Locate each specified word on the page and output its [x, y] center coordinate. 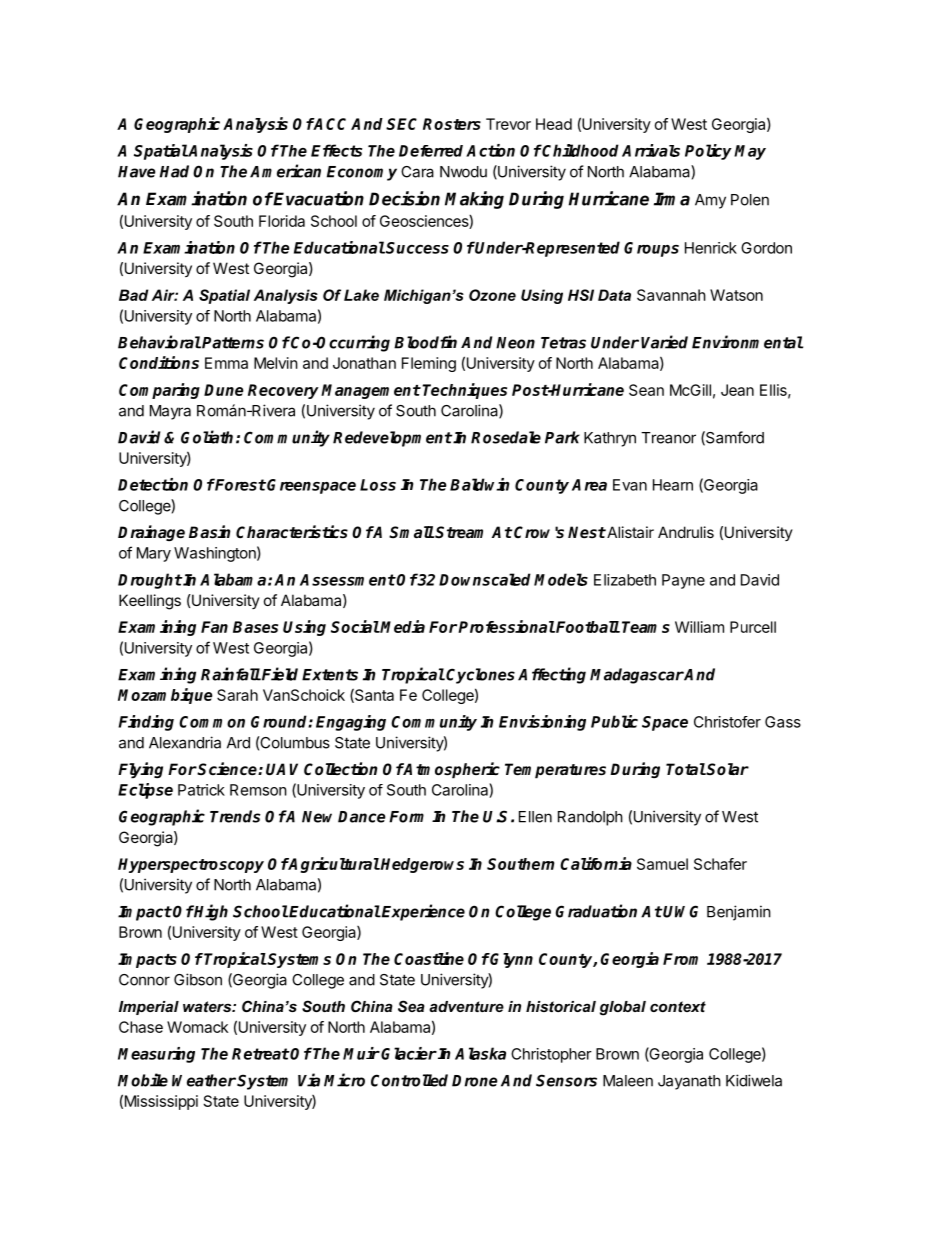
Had [174, 171]
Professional [506, 626]
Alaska [480, 1053]
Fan [214, 627]
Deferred [431, 151]
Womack [197, 1027]
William [699, 627]
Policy [708, 152]
